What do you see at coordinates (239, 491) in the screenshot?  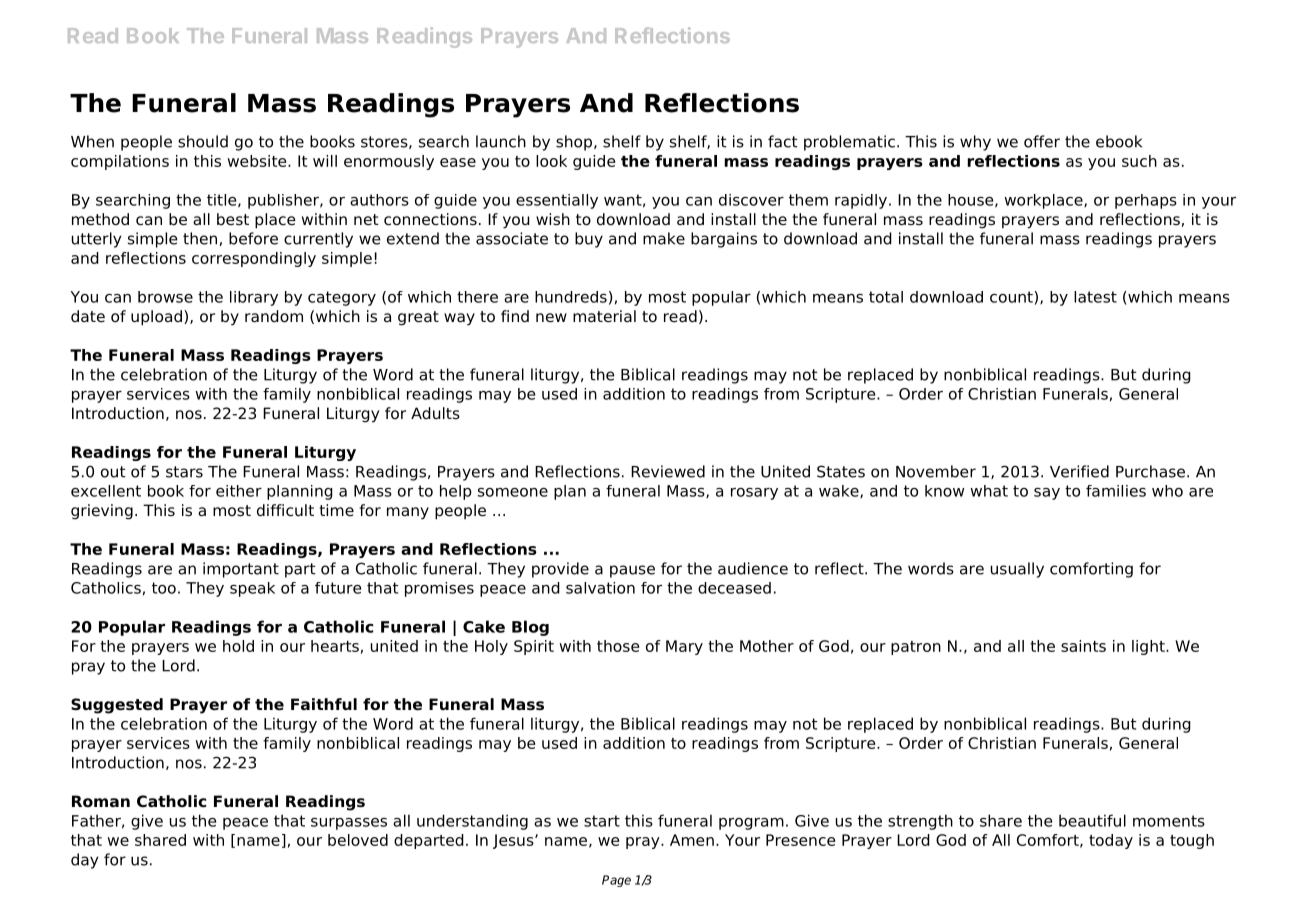 I see `either` at bounding box center [239, 491].
